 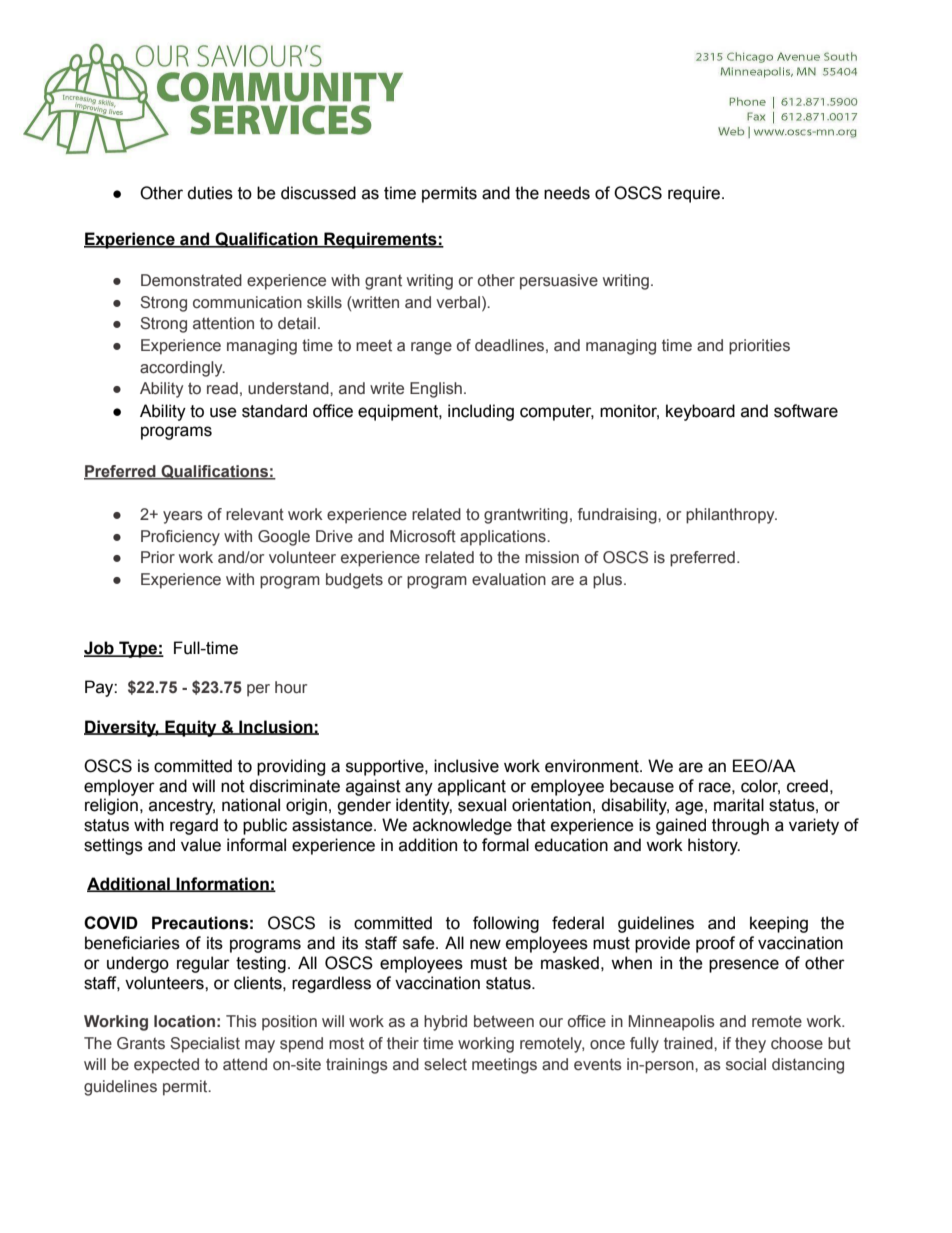 What do you see at coordinates (609, 581) in the screenshot?
I see `plus` at bounding box center [609, 581].
